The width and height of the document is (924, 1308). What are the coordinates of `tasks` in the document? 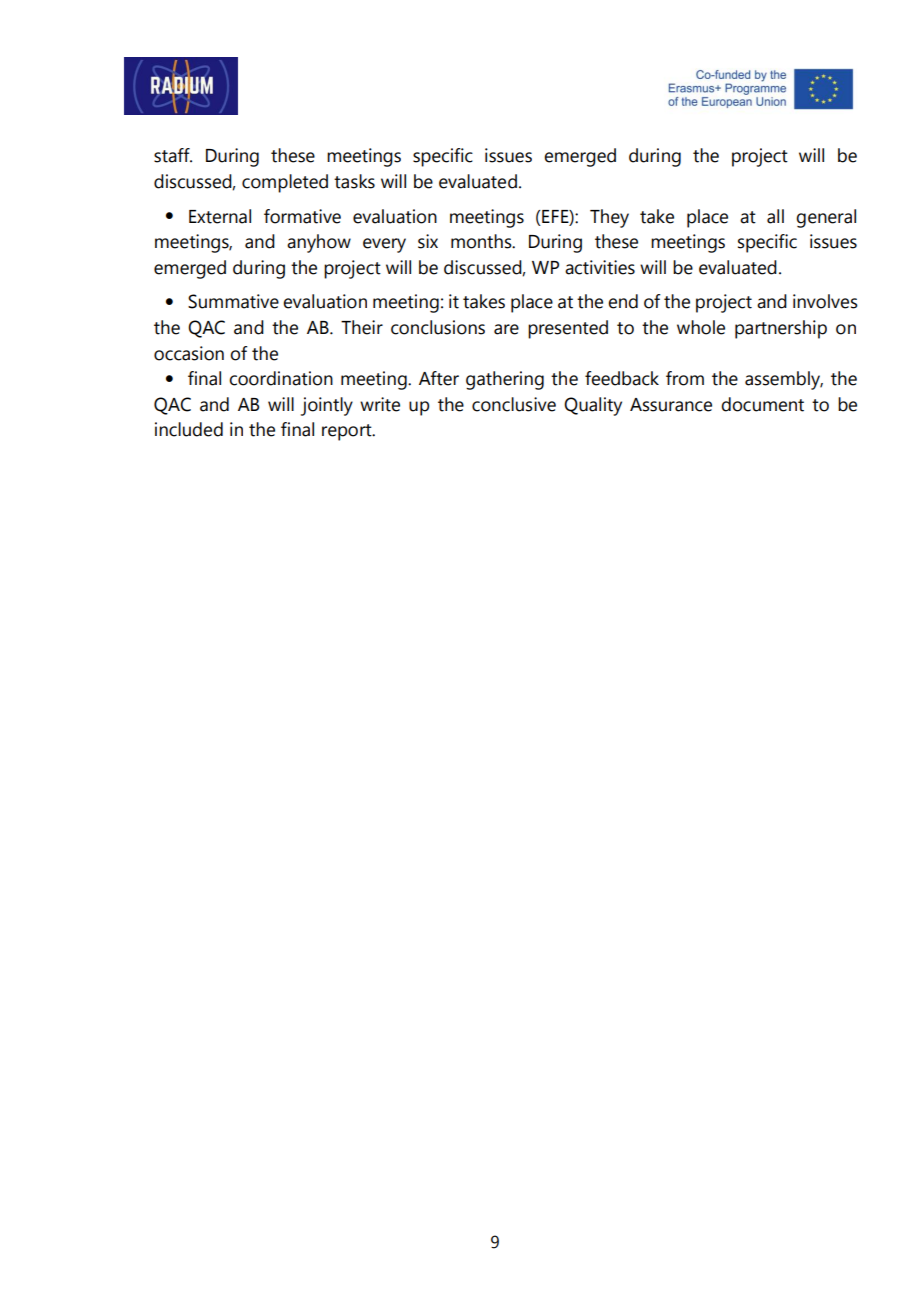 It's located at (354, 181).
